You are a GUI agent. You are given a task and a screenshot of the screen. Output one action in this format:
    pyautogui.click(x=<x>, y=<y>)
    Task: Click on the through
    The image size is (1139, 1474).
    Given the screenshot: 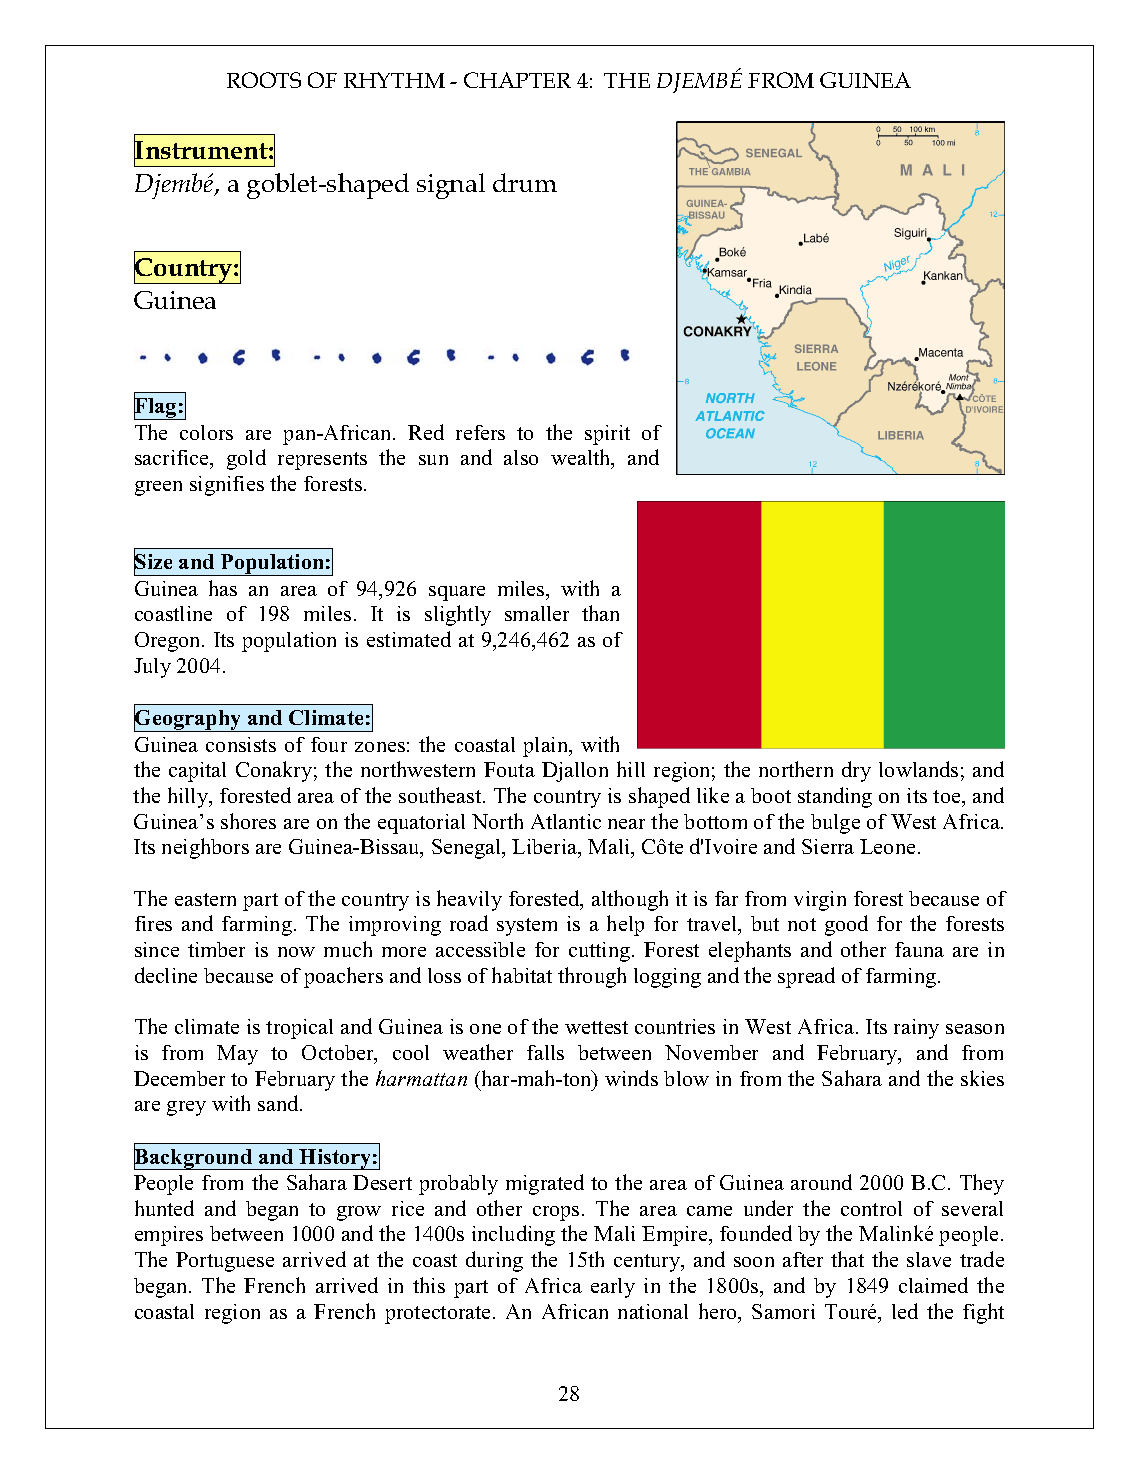 What is the action you would take?
    pyautogui.click(x=592, y=977)
